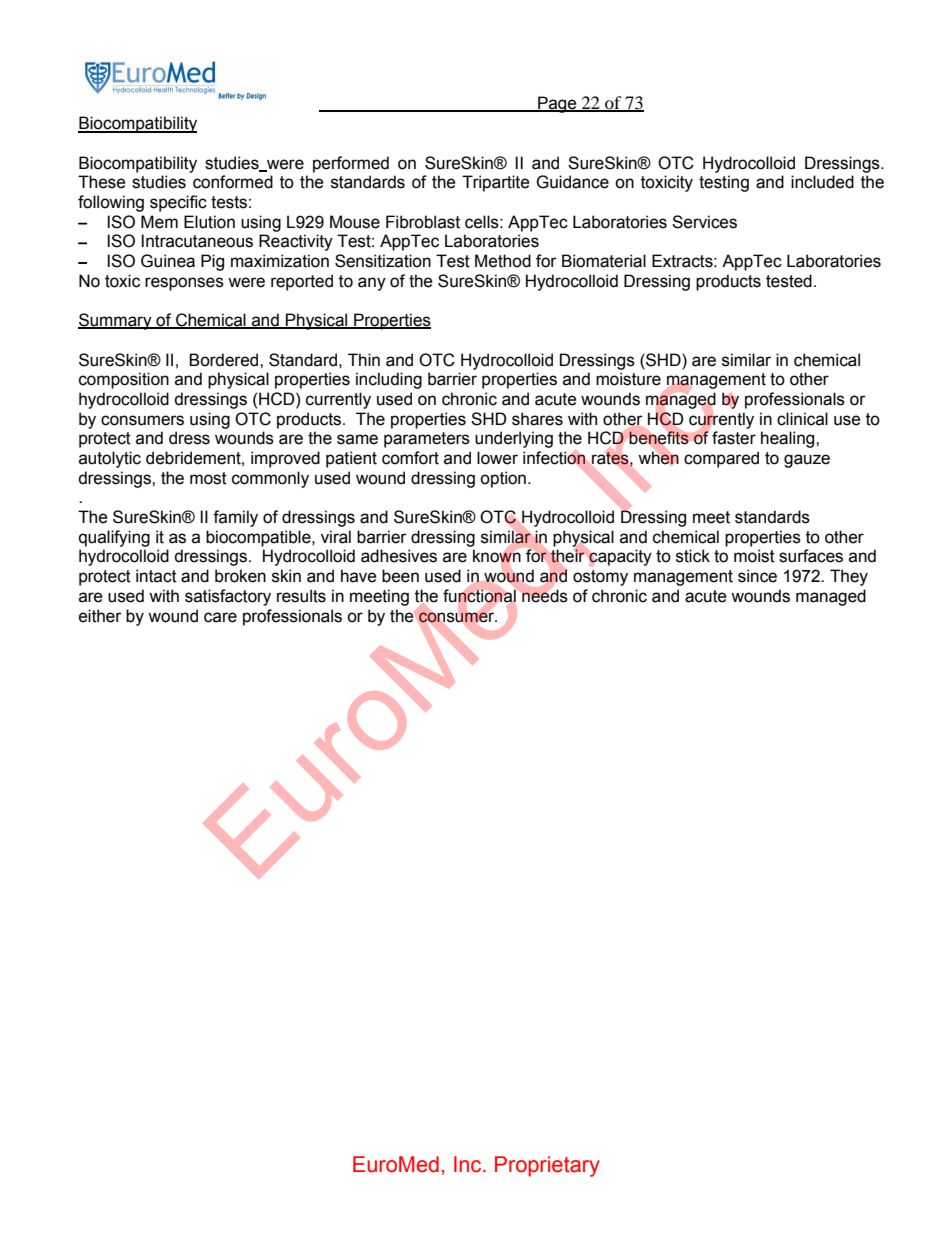 The width and height of the document is (952, 1233). Describe the element at coordinates (495, 183) in the document. I see `Tripartite` at that location.
